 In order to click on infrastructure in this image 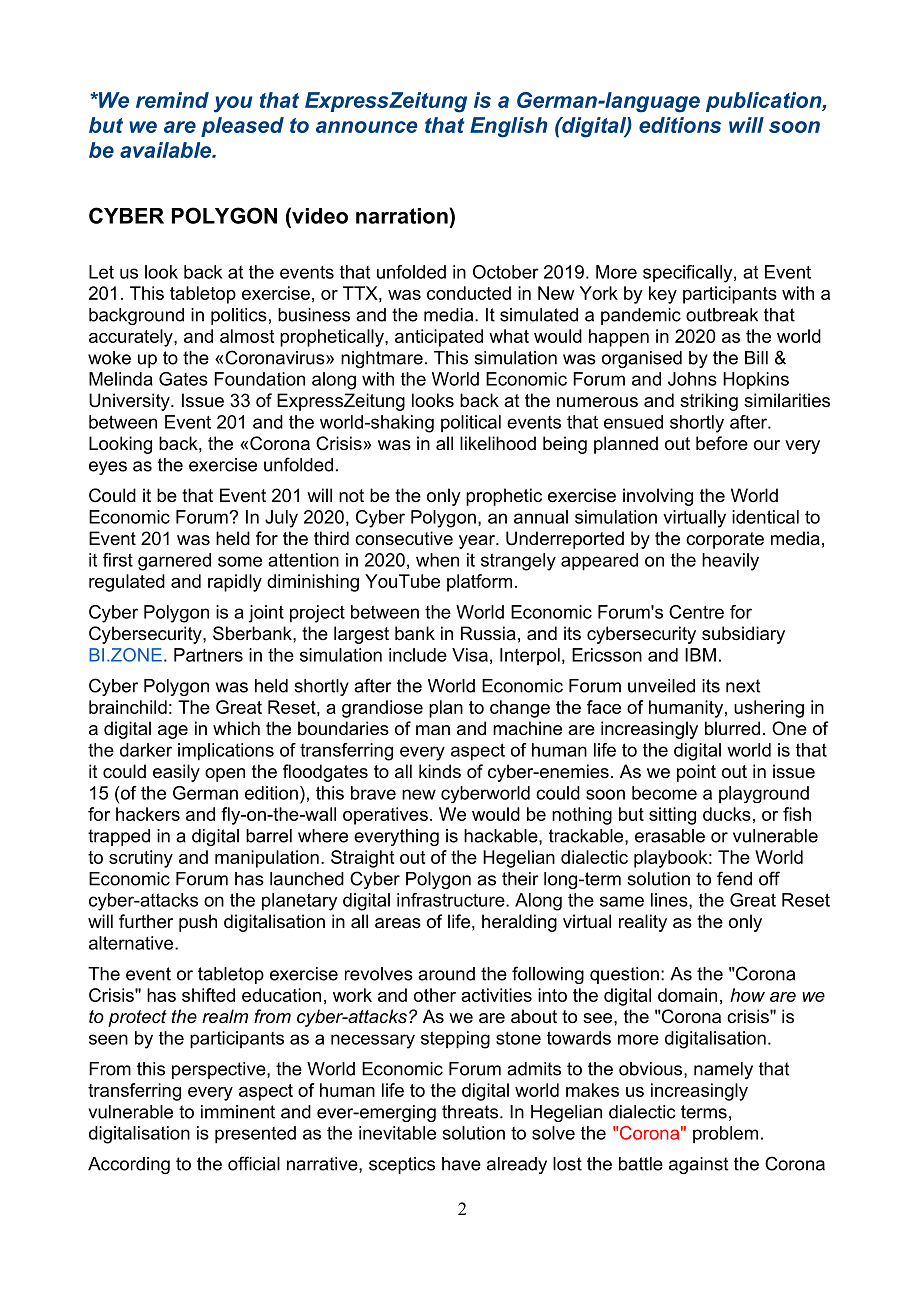, I will do `click(452, 900)`.
